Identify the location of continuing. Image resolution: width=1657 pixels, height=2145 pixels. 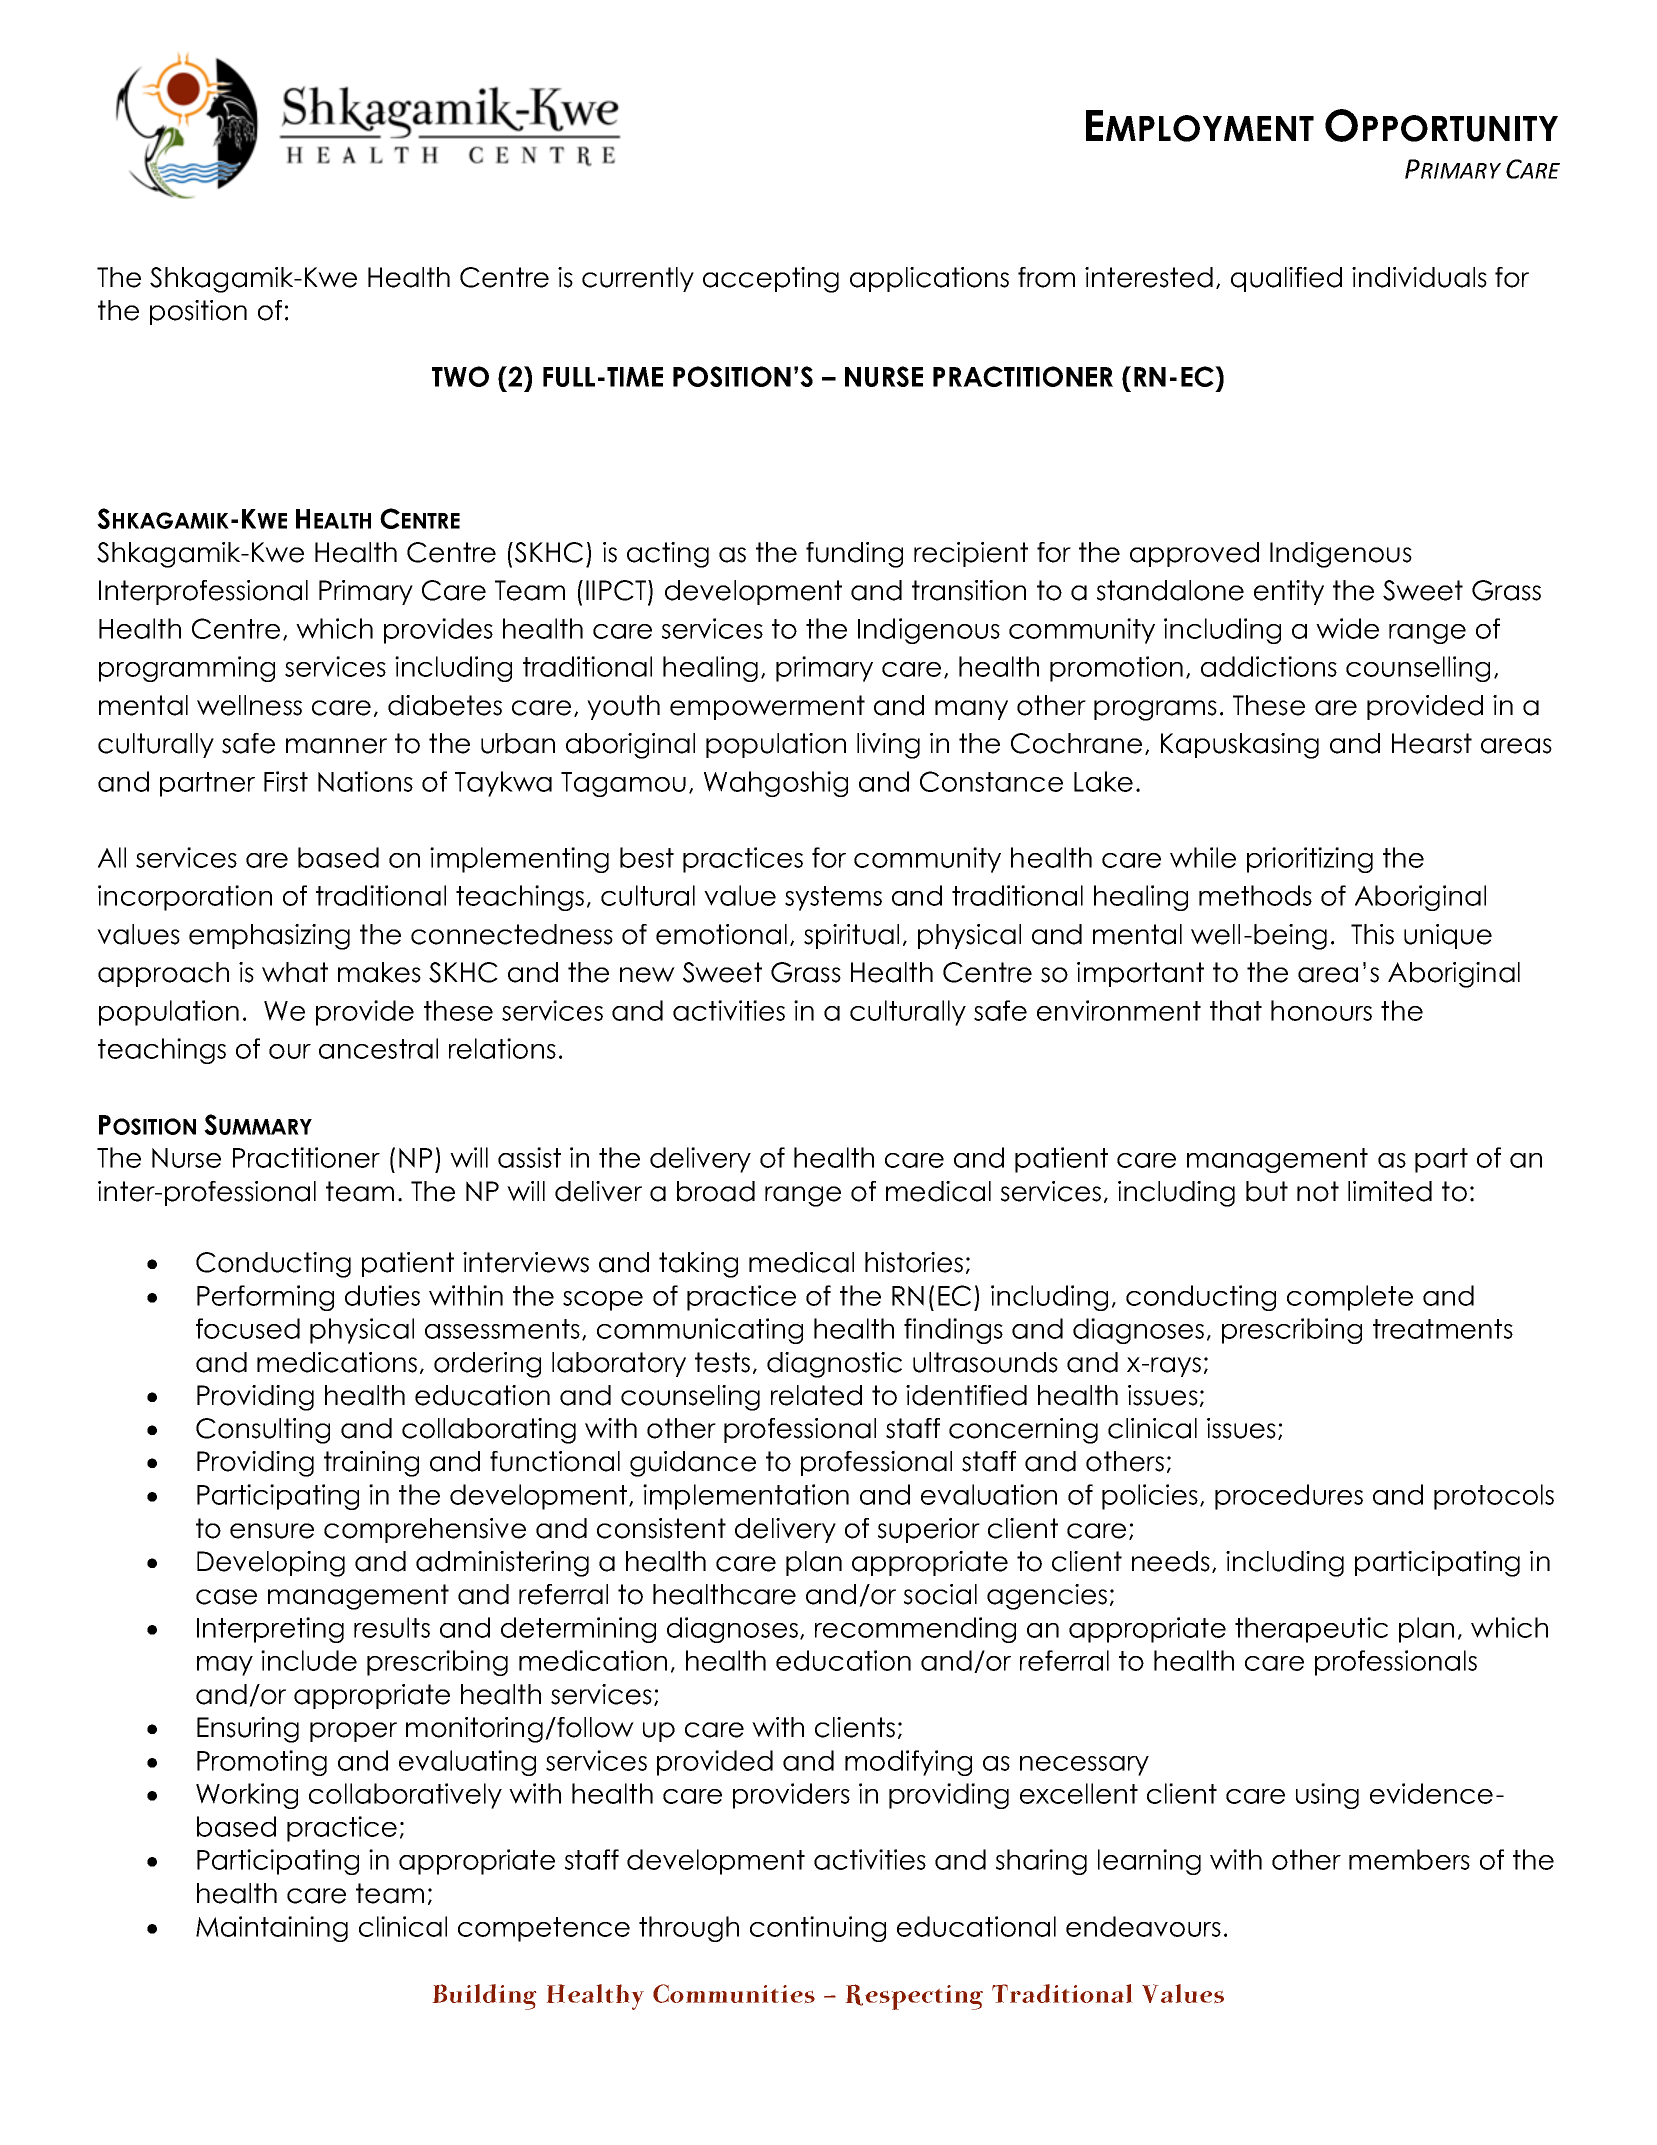
(818, 1929).
